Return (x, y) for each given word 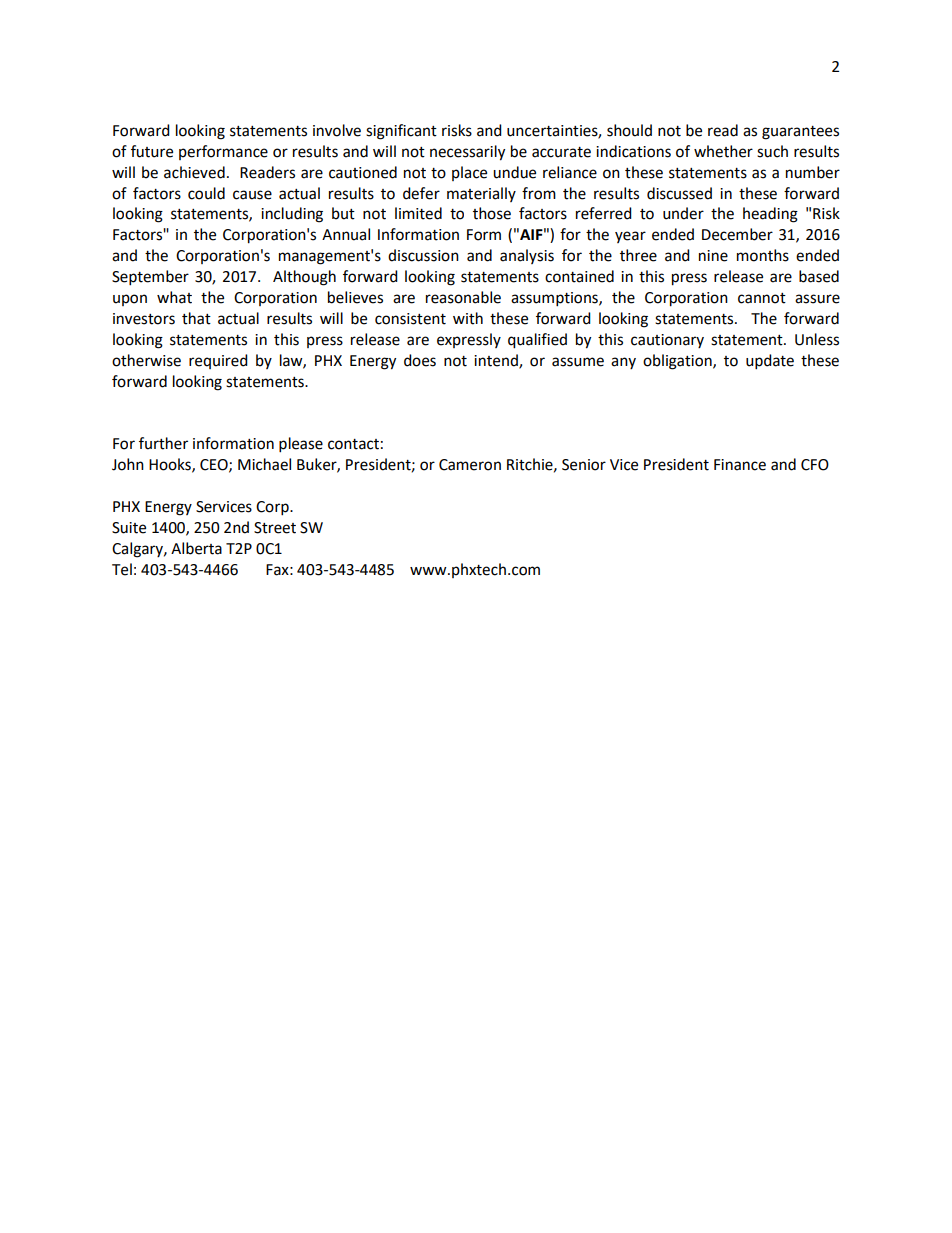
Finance (740, 465)
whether (723, 151)
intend (497, 361)
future (152, 151)
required (218, 361)
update (770, 362)
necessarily (467, 153)
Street (275, 528)
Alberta (196, 548)
